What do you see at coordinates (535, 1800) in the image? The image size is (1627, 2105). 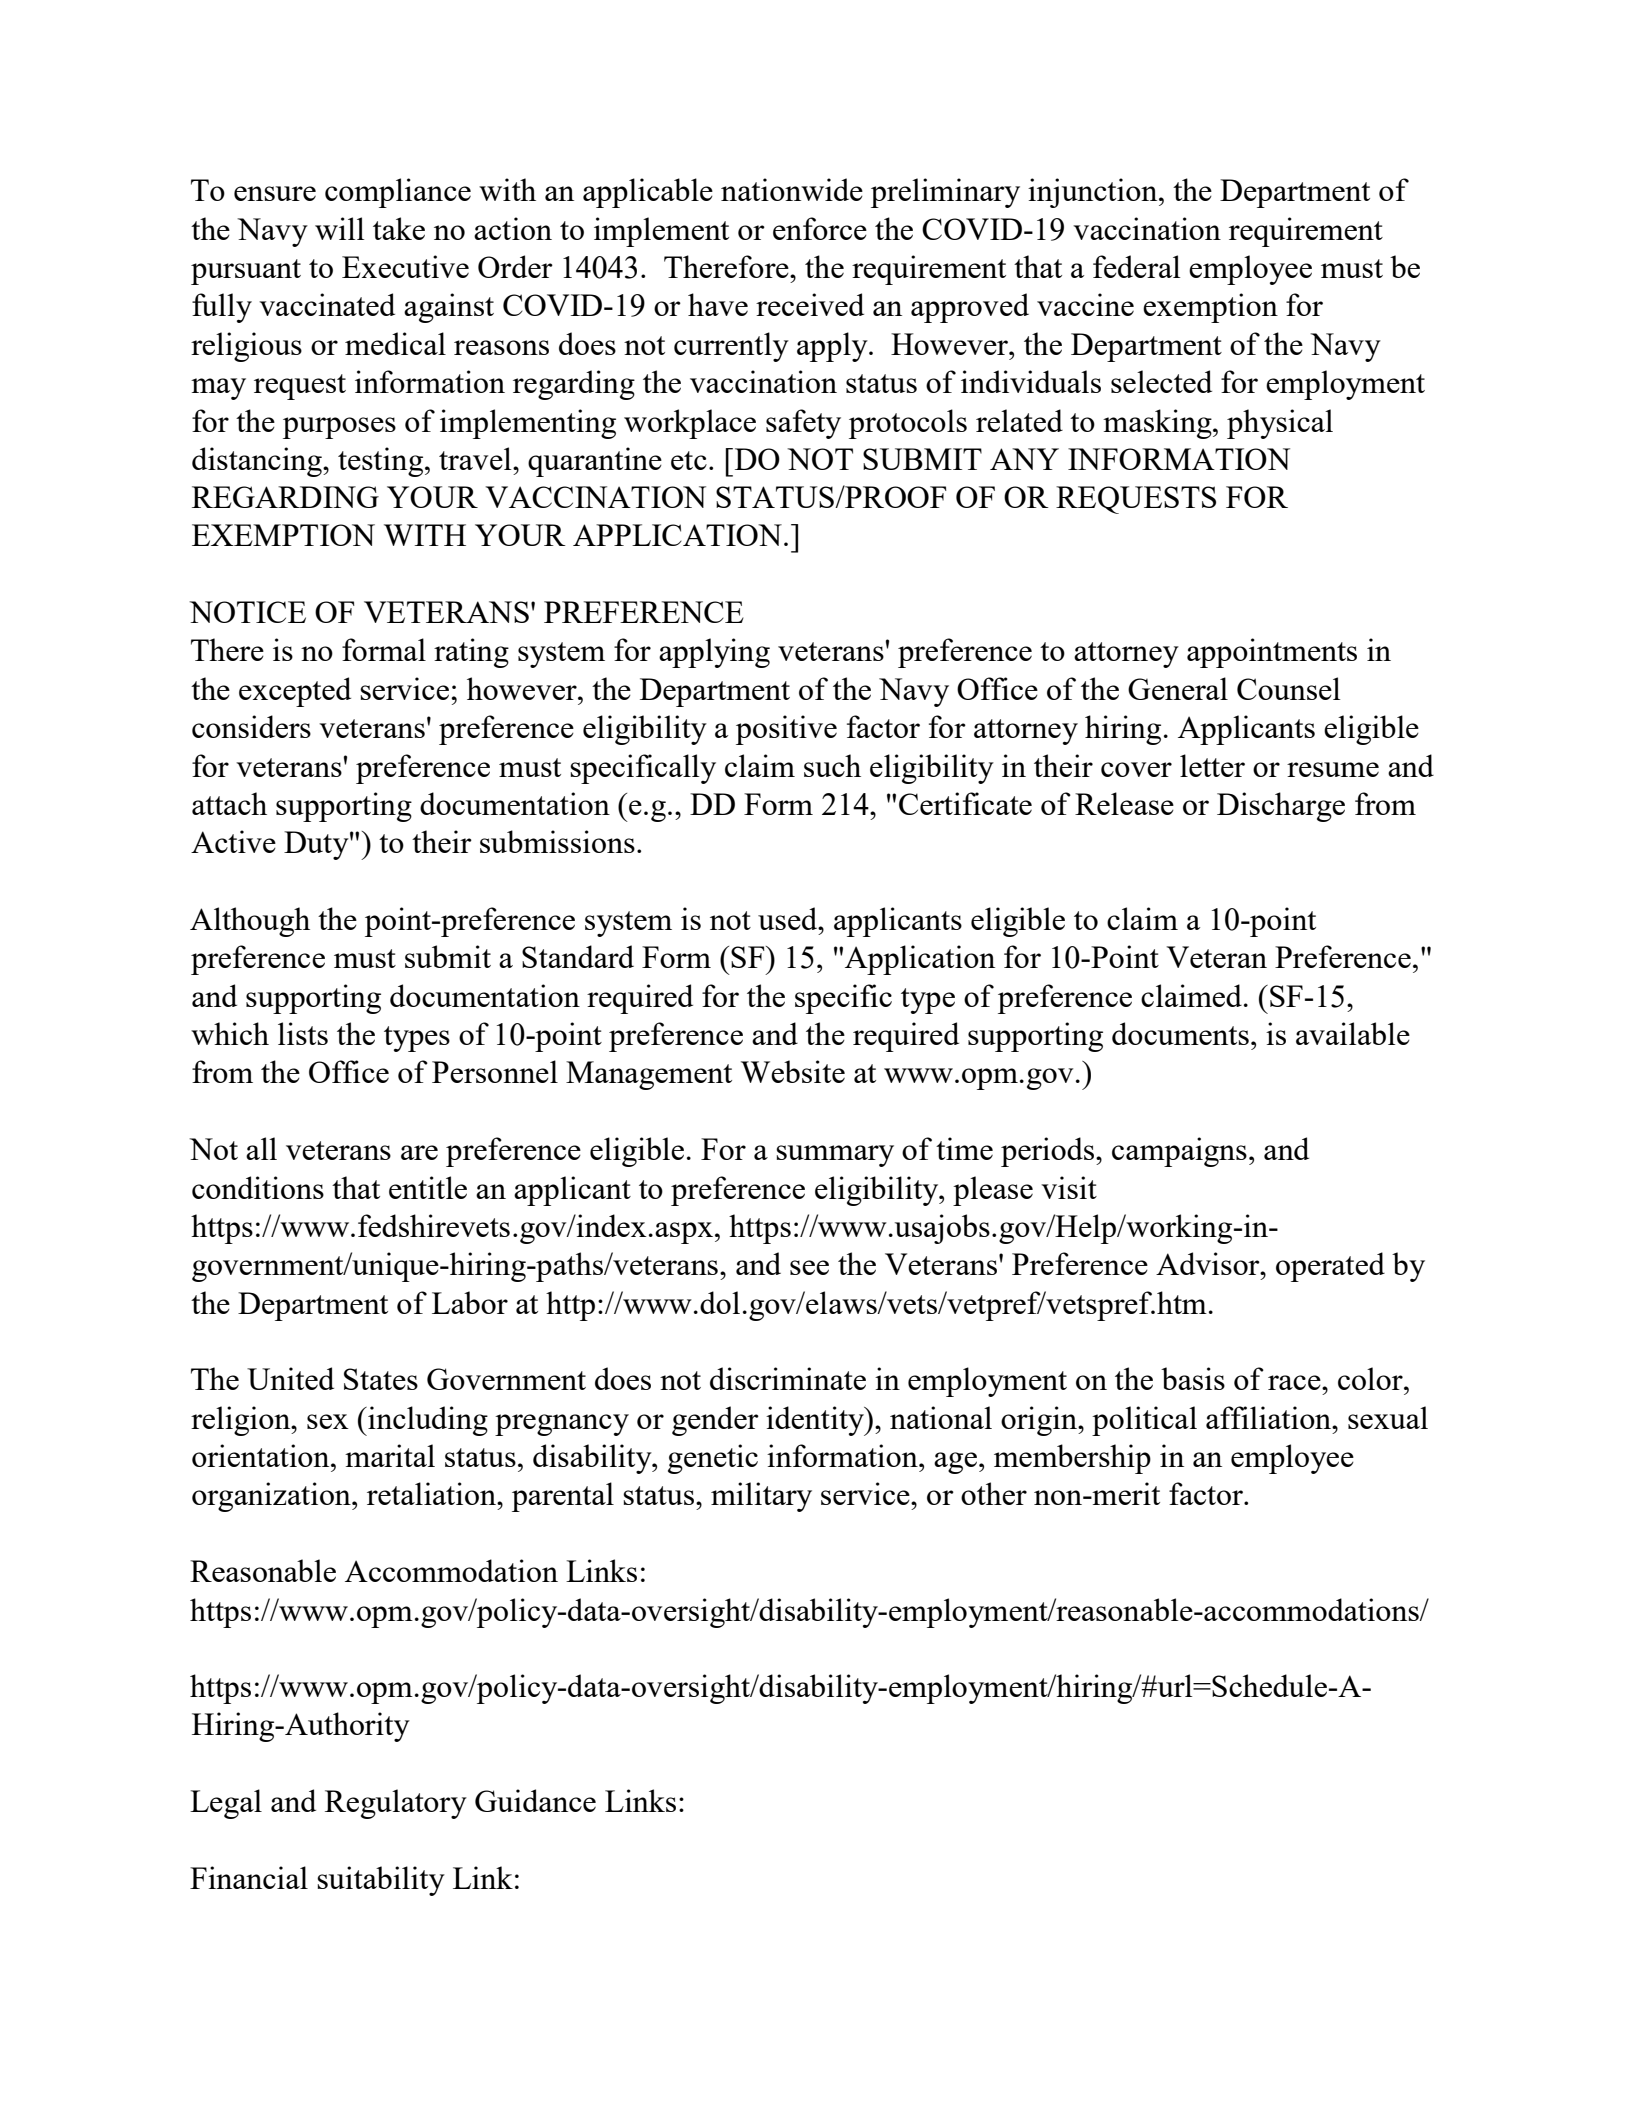 I see `Guidance` at bounding box center [535, 1800].
